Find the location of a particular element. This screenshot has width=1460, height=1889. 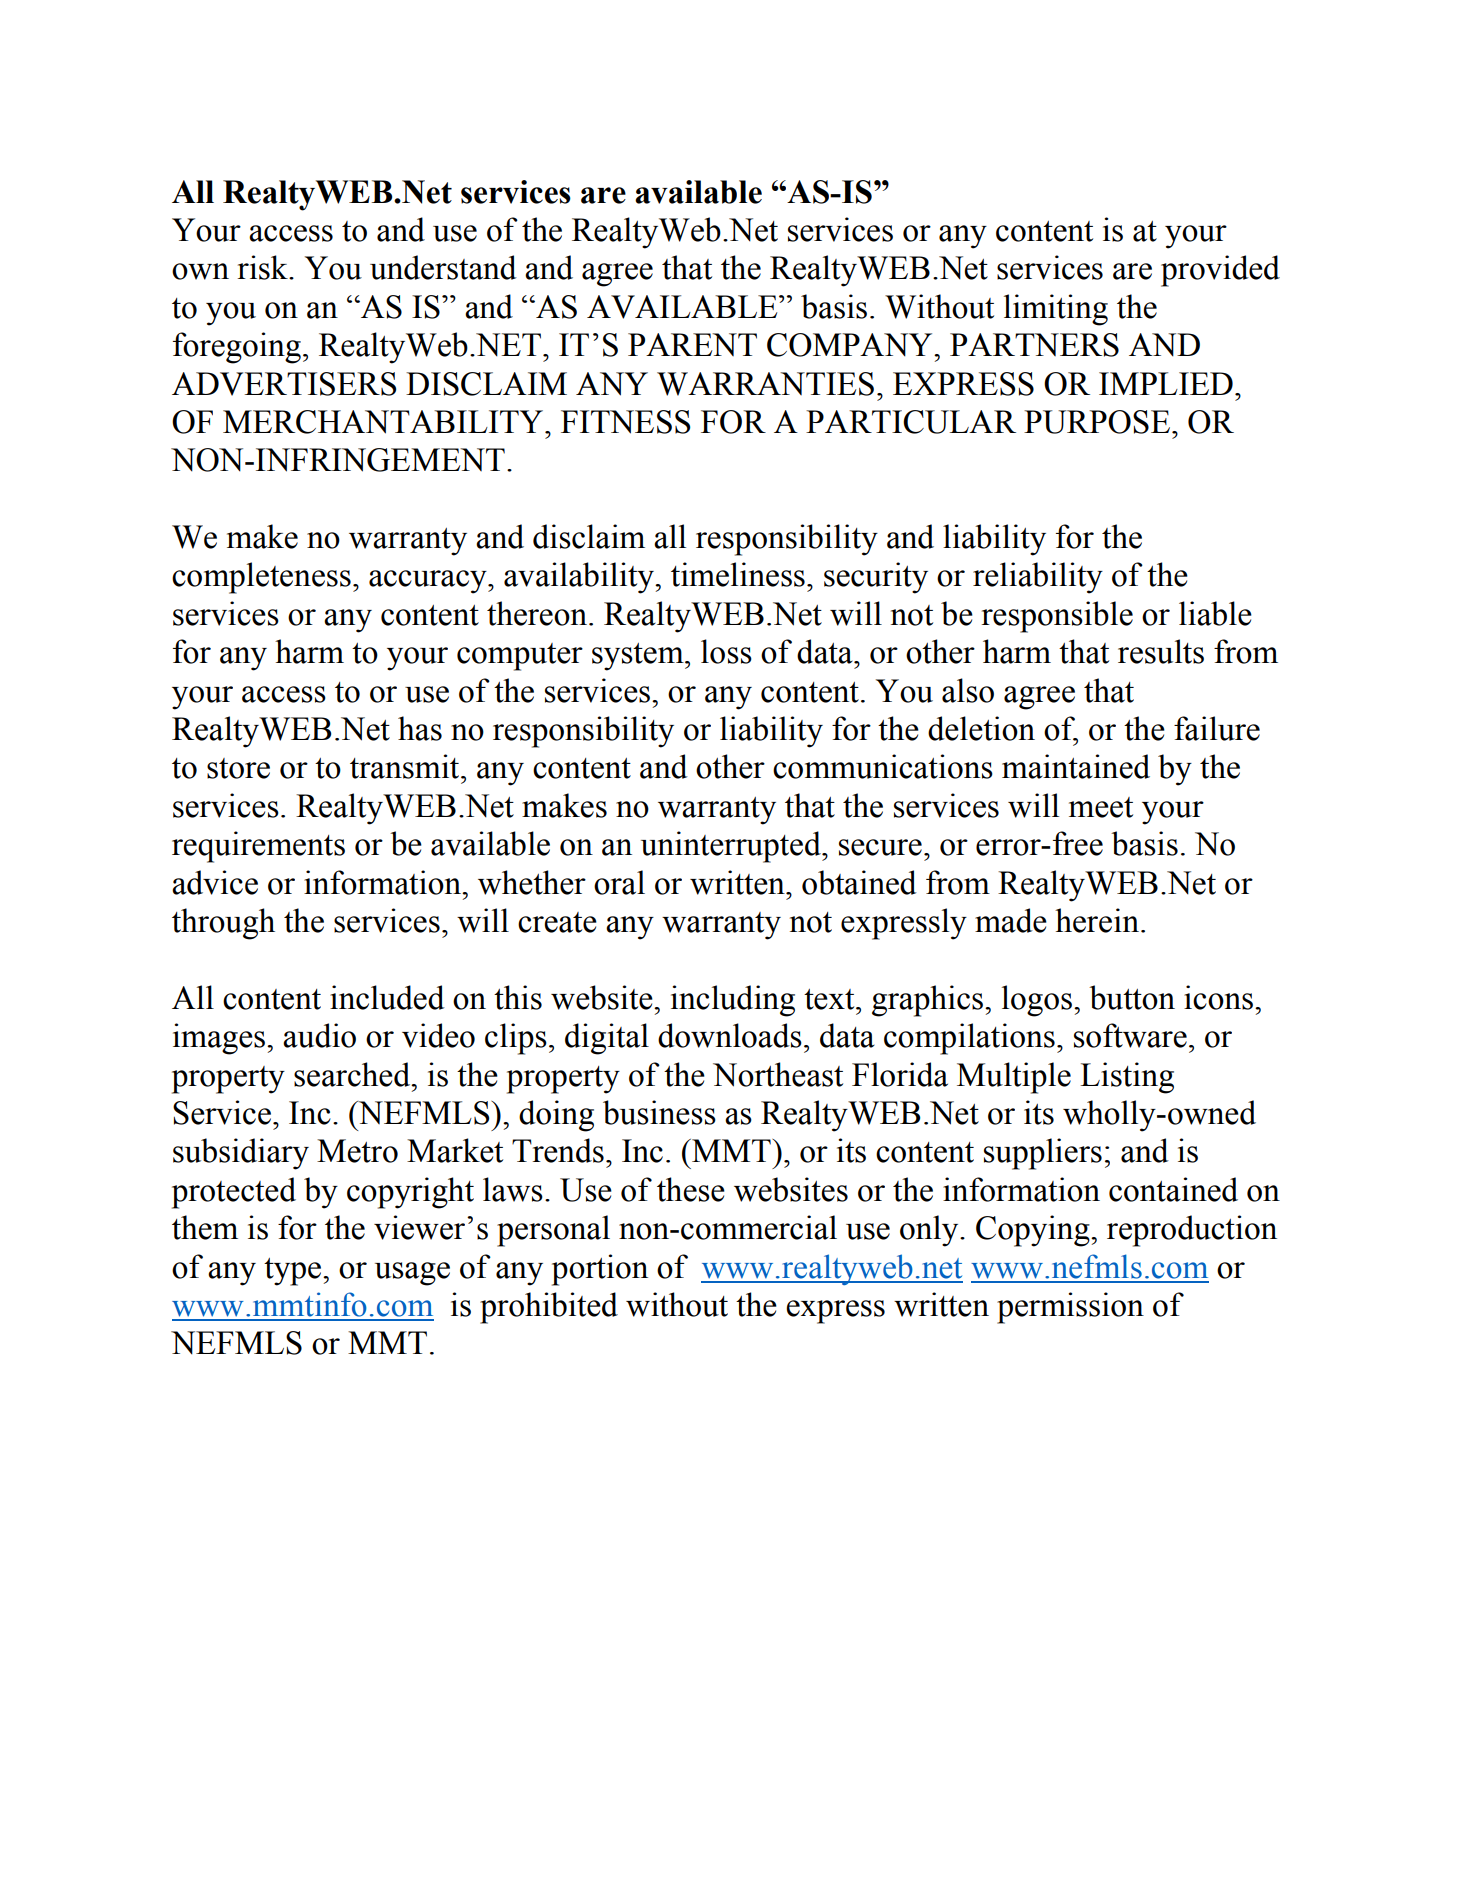

responsible is located at coordinates (1057, 617).
